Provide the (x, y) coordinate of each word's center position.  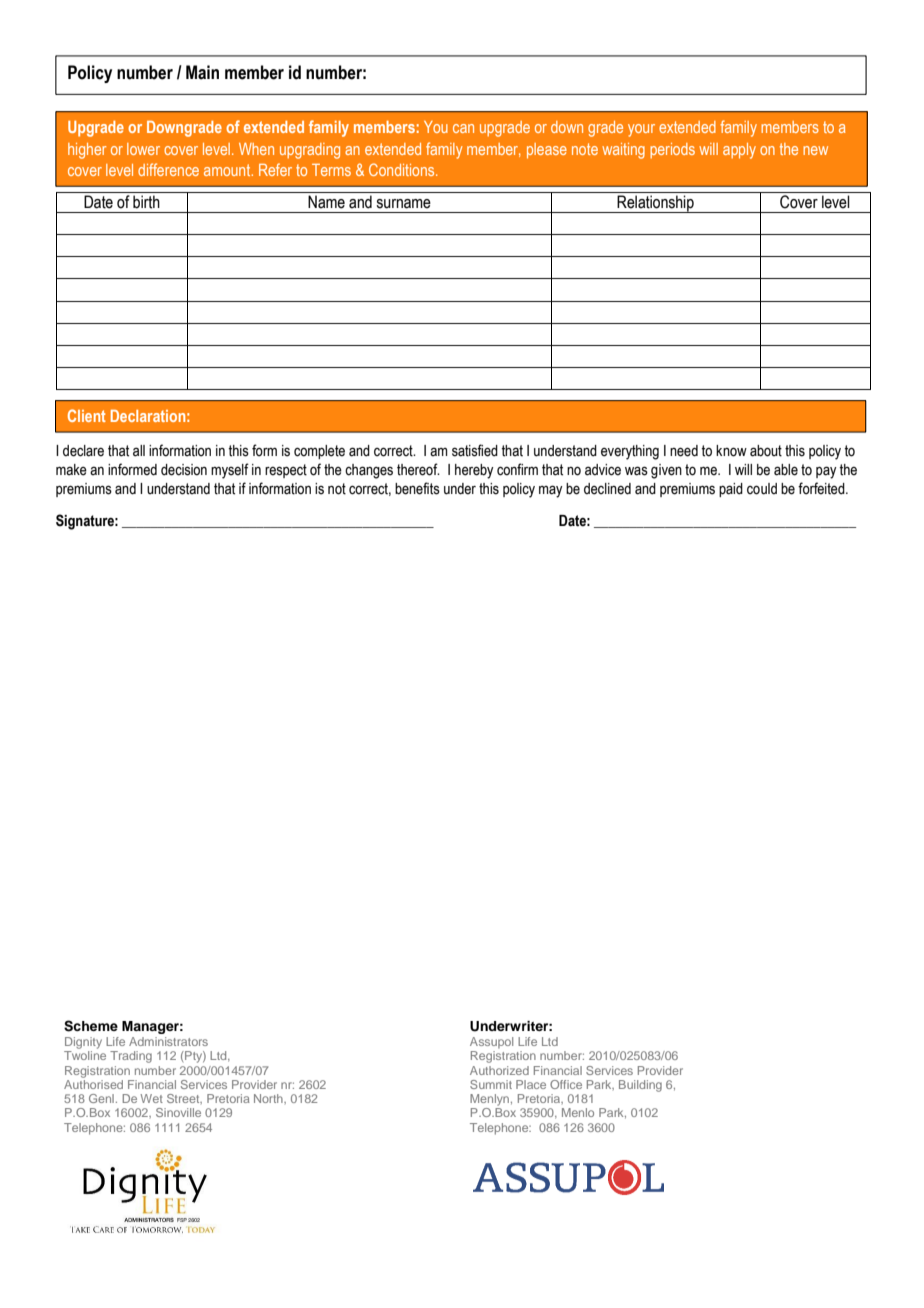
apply (739, 151)
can (463, 128)
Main (202, 72)
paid (731, 490)
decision (184, 470)
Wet (151, 1098)
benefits (417, 488)
